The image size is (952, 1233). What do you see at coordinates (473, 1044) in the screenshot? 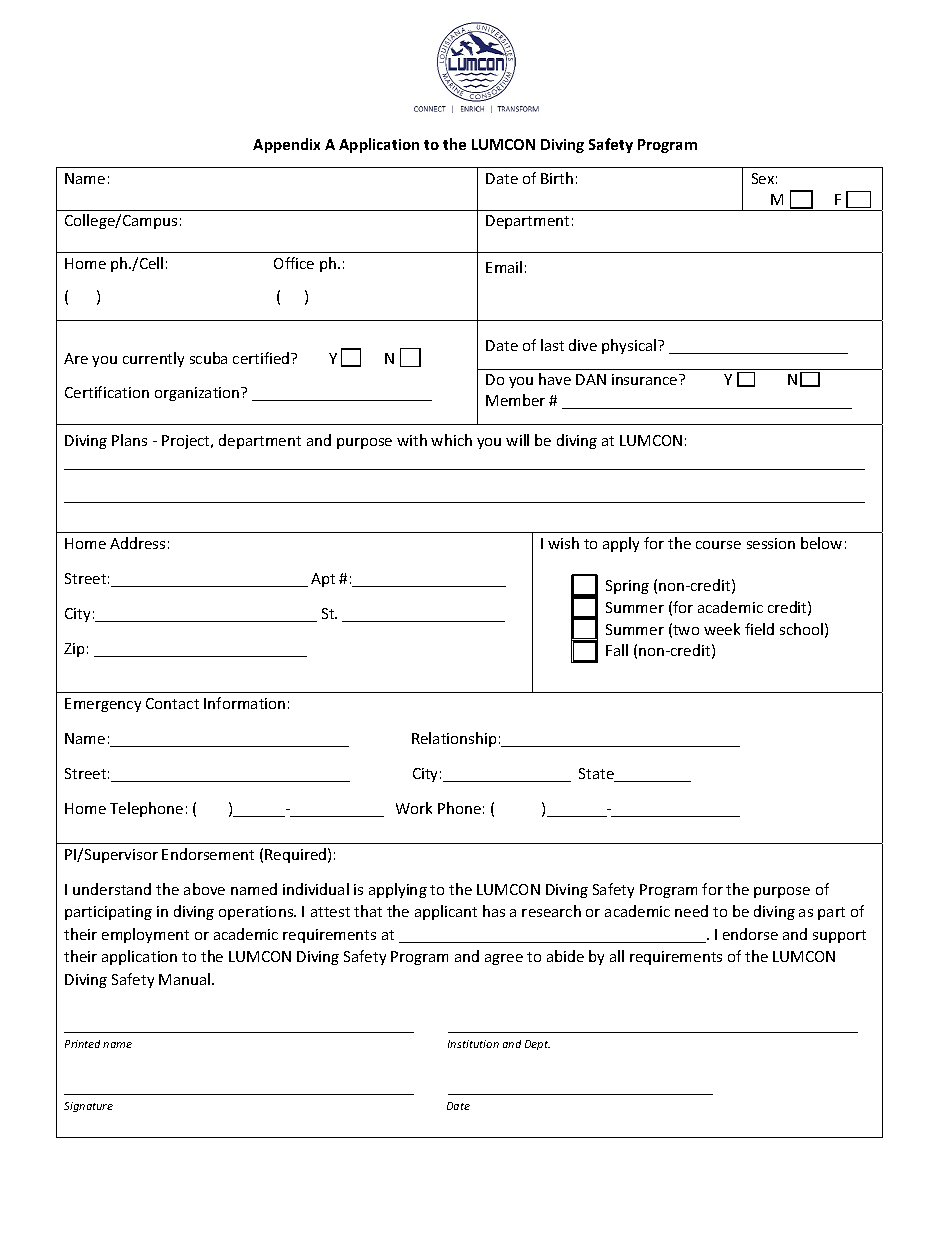
I see `Institution` at bounding box center [473, 1044].
